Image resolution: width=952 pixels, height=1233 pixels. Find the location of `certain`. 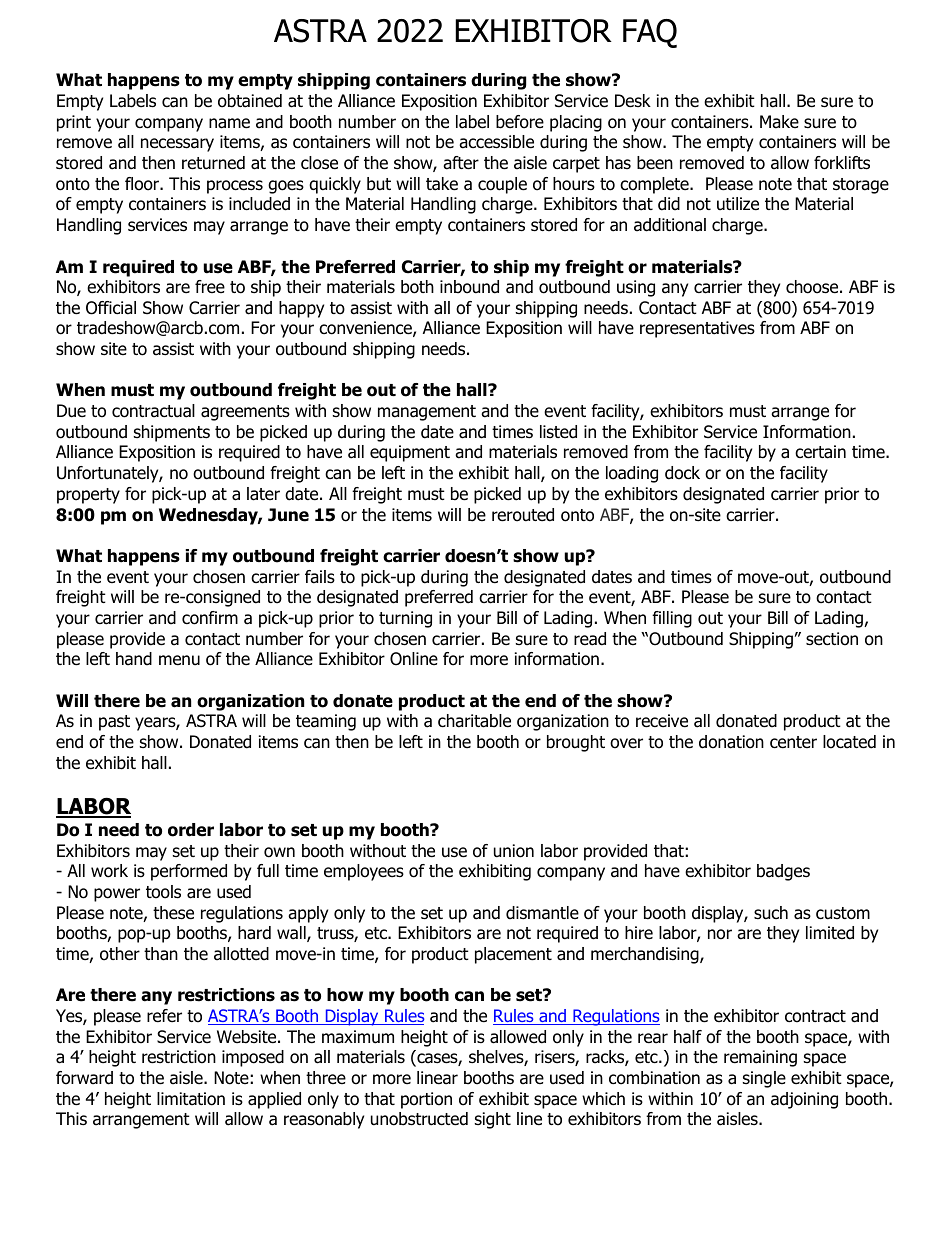

certain is located at coordinates (820, 452).
